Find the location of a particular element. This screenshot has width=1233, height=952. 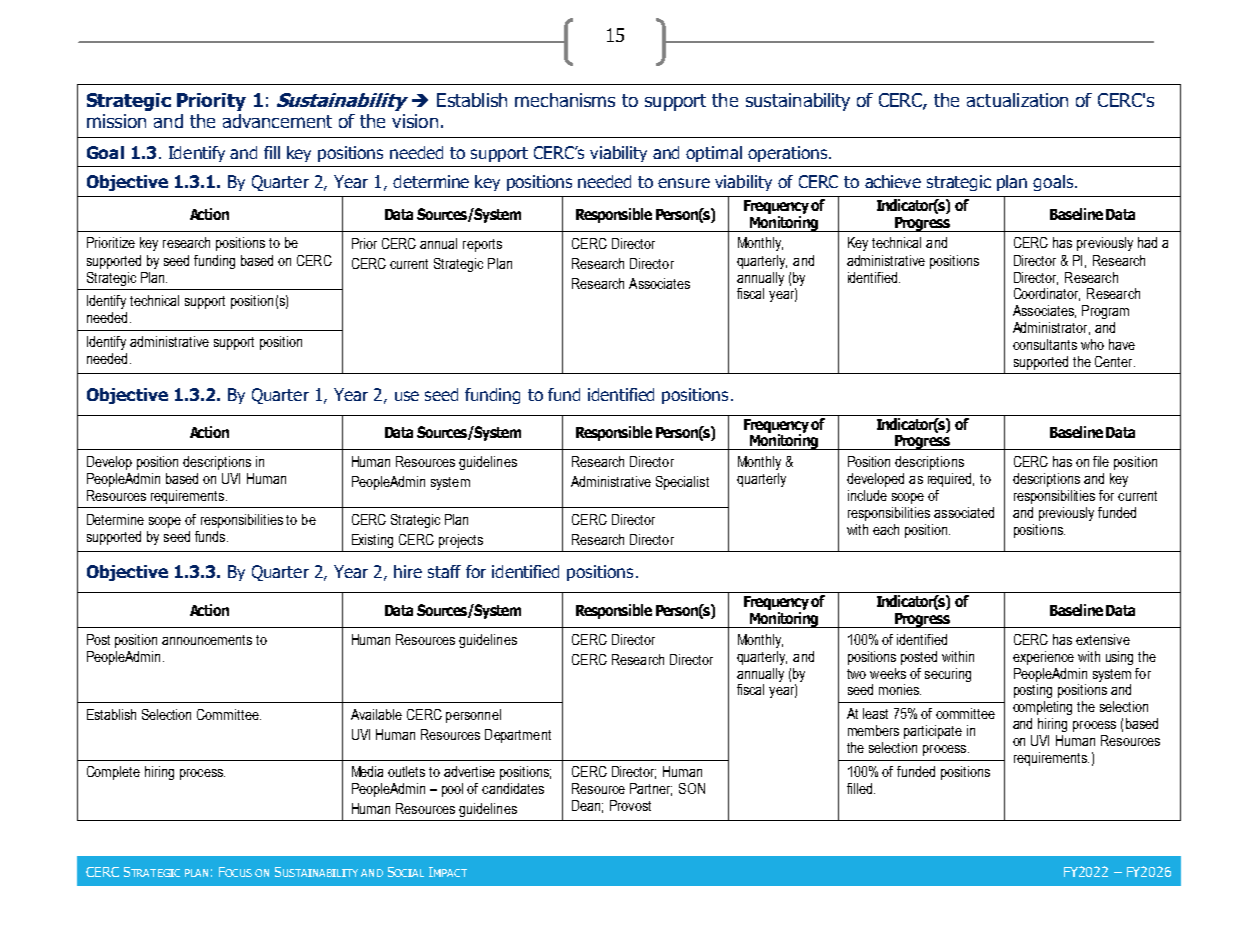

actualization is located at coordinates (1017, 100).
